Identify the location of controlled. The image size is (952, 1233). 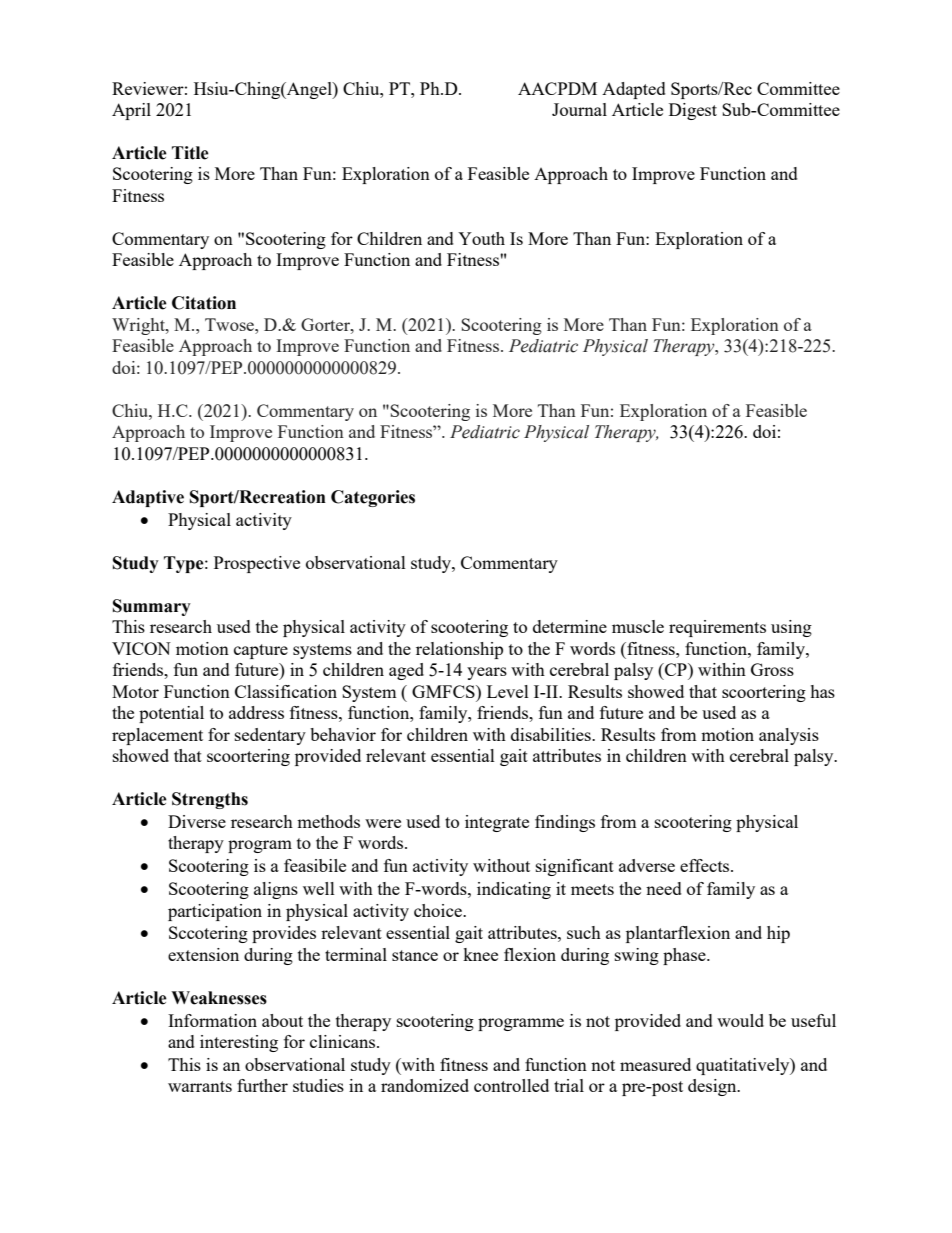
(511, 1085).
